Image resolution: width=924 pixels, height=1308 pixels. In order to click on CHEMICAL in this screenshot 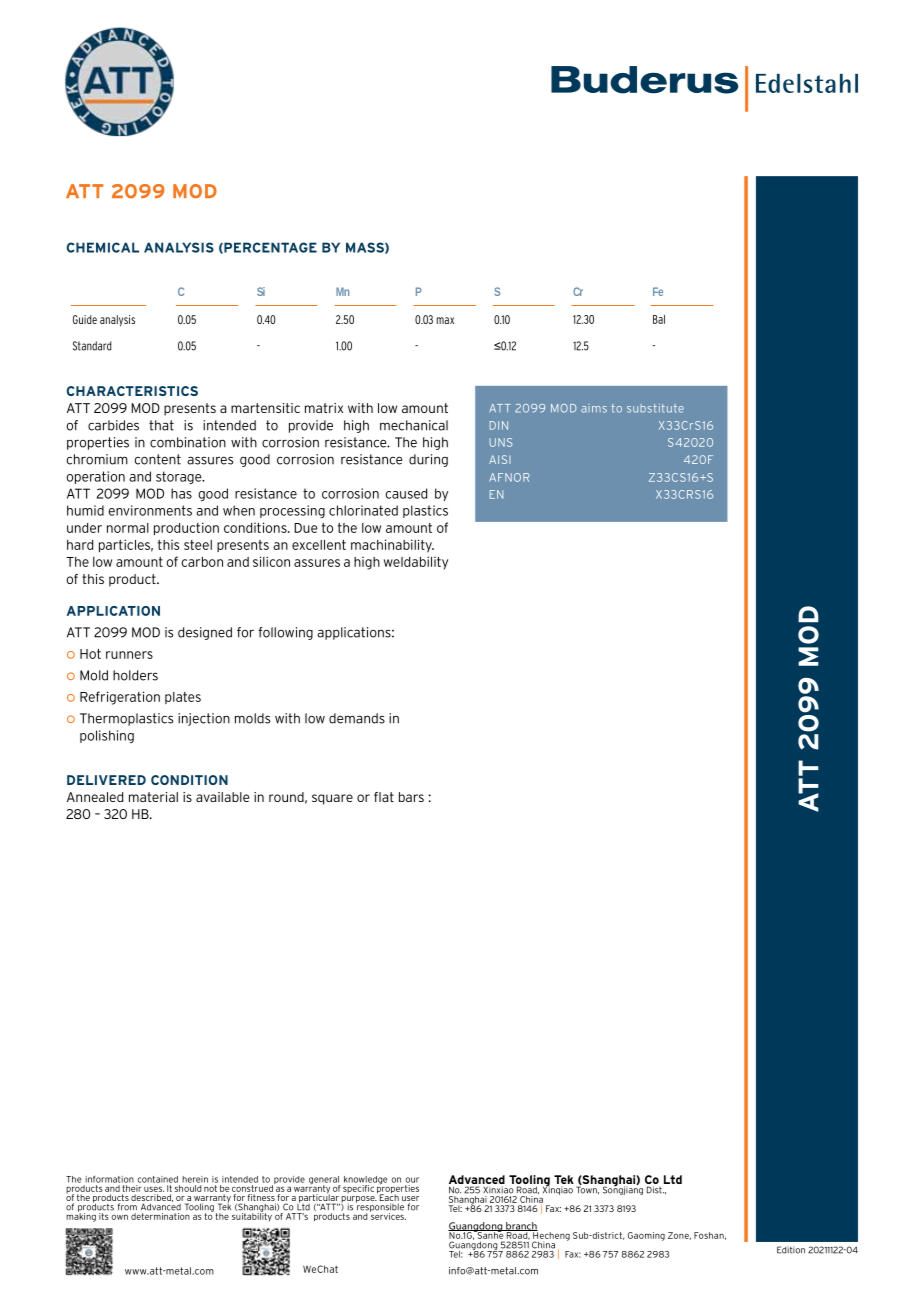, I will do `click(103, 247)`.
